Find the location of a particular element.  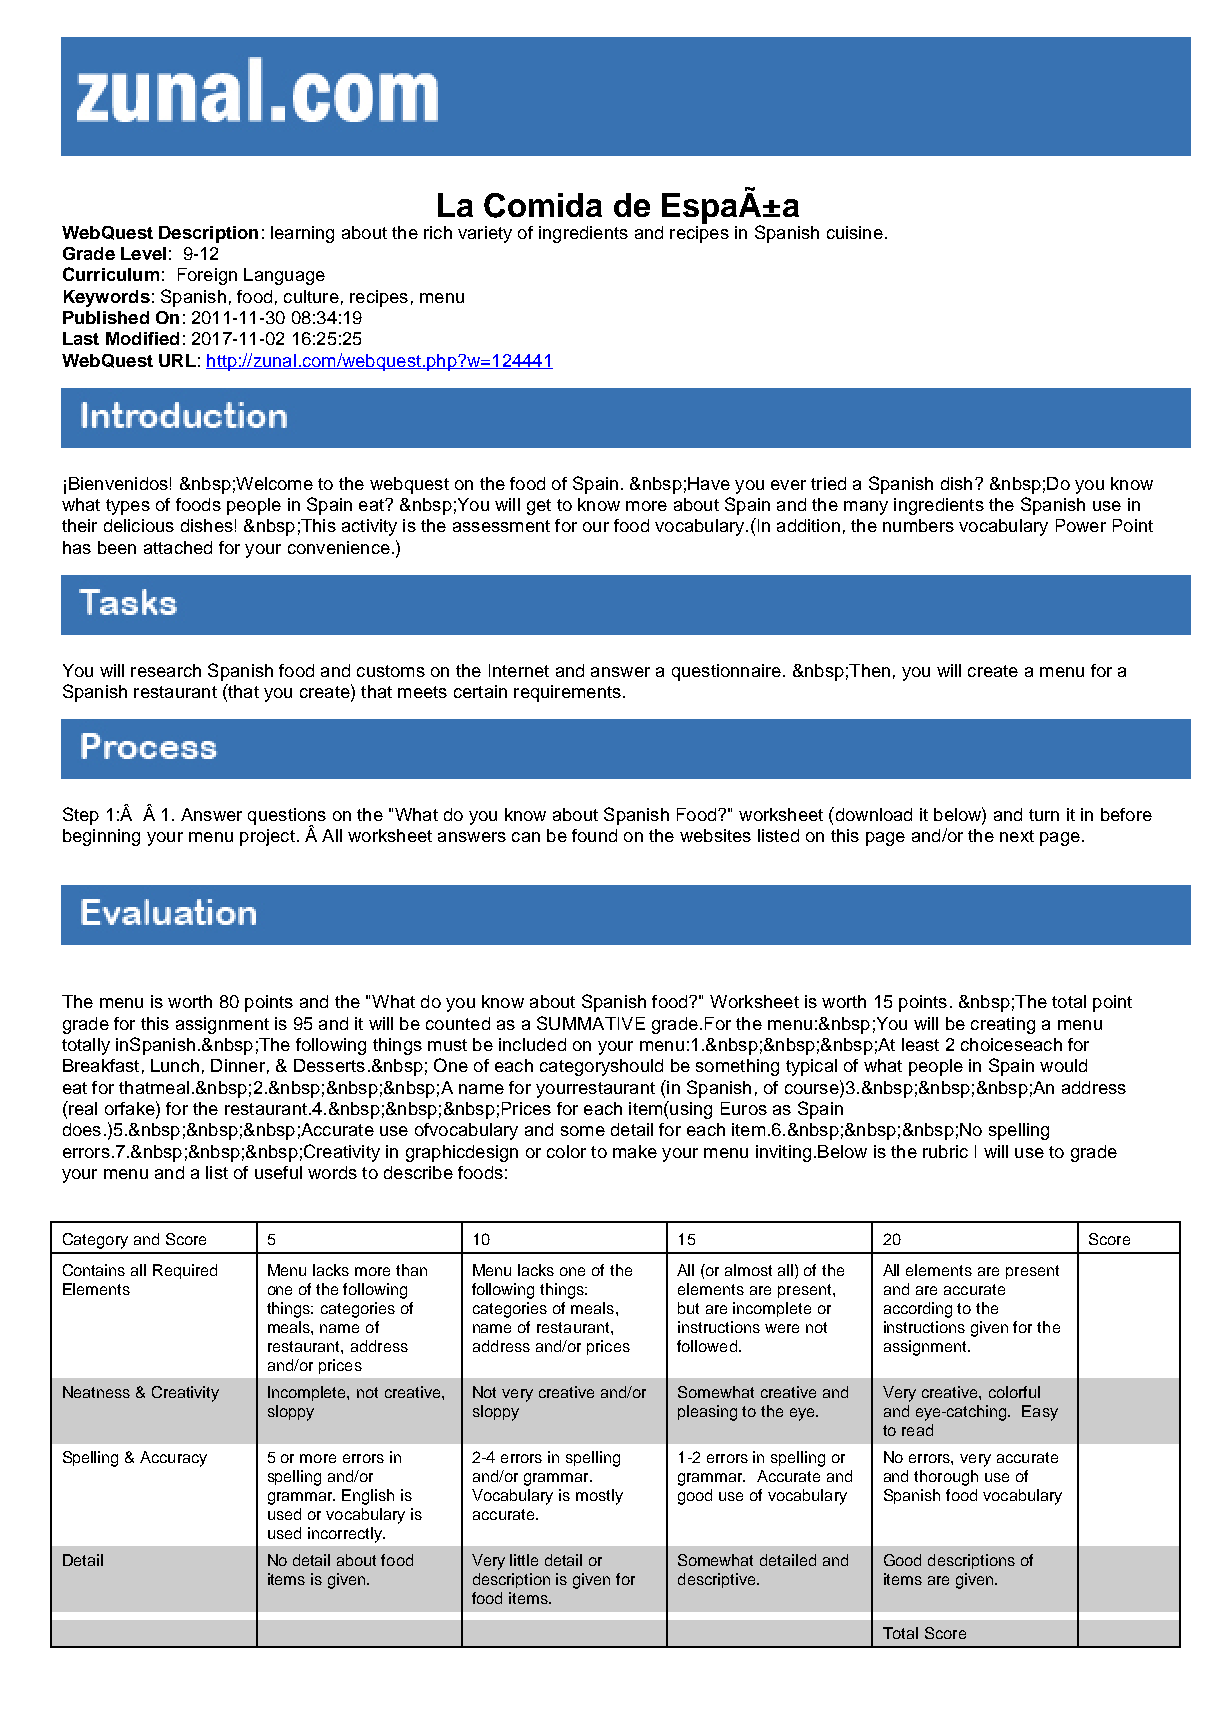

variety is located at coordinates (485, 234).
